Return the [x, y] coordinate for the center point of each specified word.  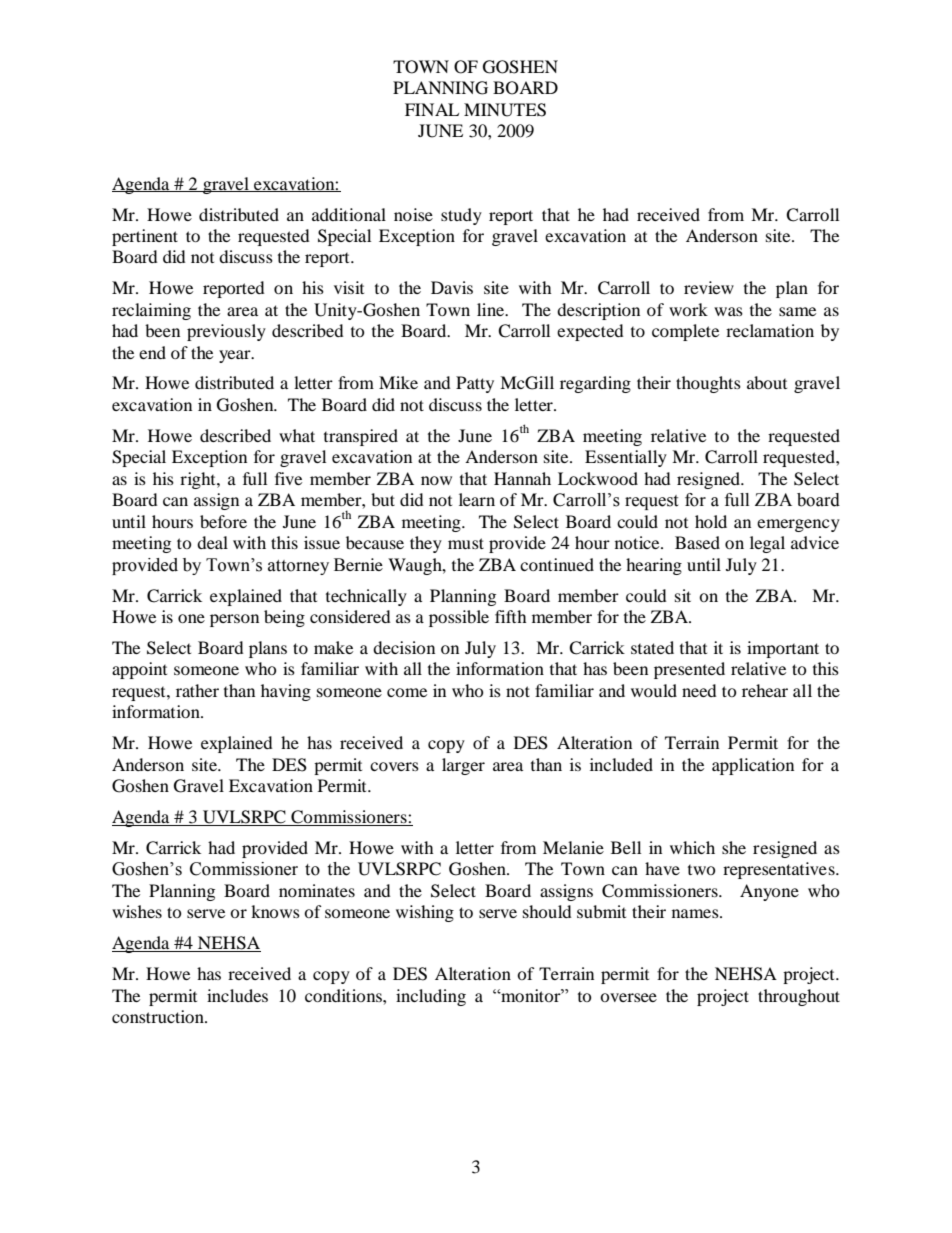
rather [197, 690]
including [431, 997]
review [709, 287]
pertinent [145, 237]
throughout [799, 997]
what [297, 435]
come [407, 692]
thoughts [708, 384]
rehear [765, 690]
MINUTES [505, 110]
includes [237, 995]
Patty [475, 384]
